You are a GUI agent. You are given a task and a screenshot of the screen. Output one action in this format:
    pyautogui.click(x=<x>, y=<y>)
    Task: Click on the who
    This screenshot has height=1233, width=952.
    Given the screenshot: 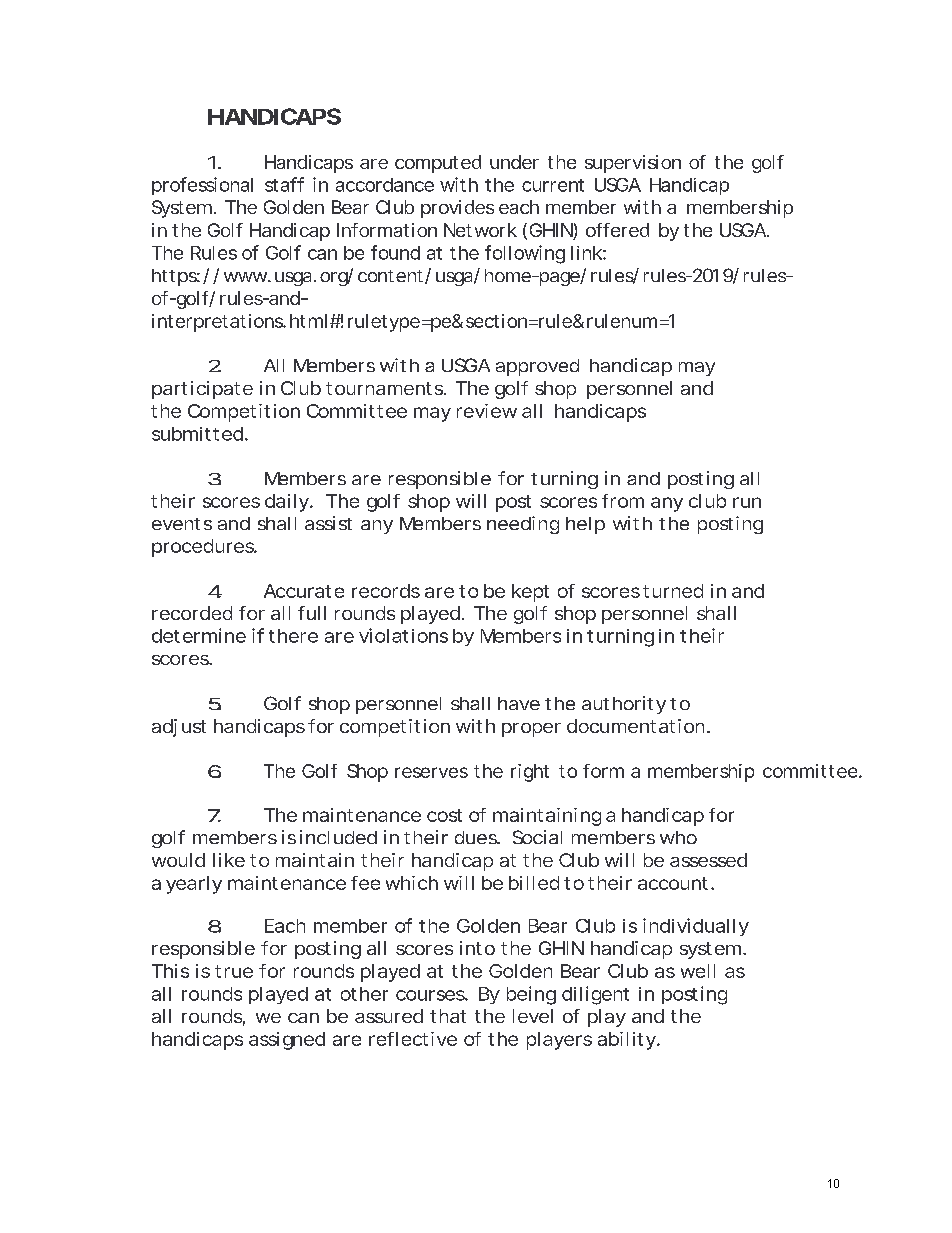 What is the action you would take?
    pyautogui.click(x=678, y=837)
